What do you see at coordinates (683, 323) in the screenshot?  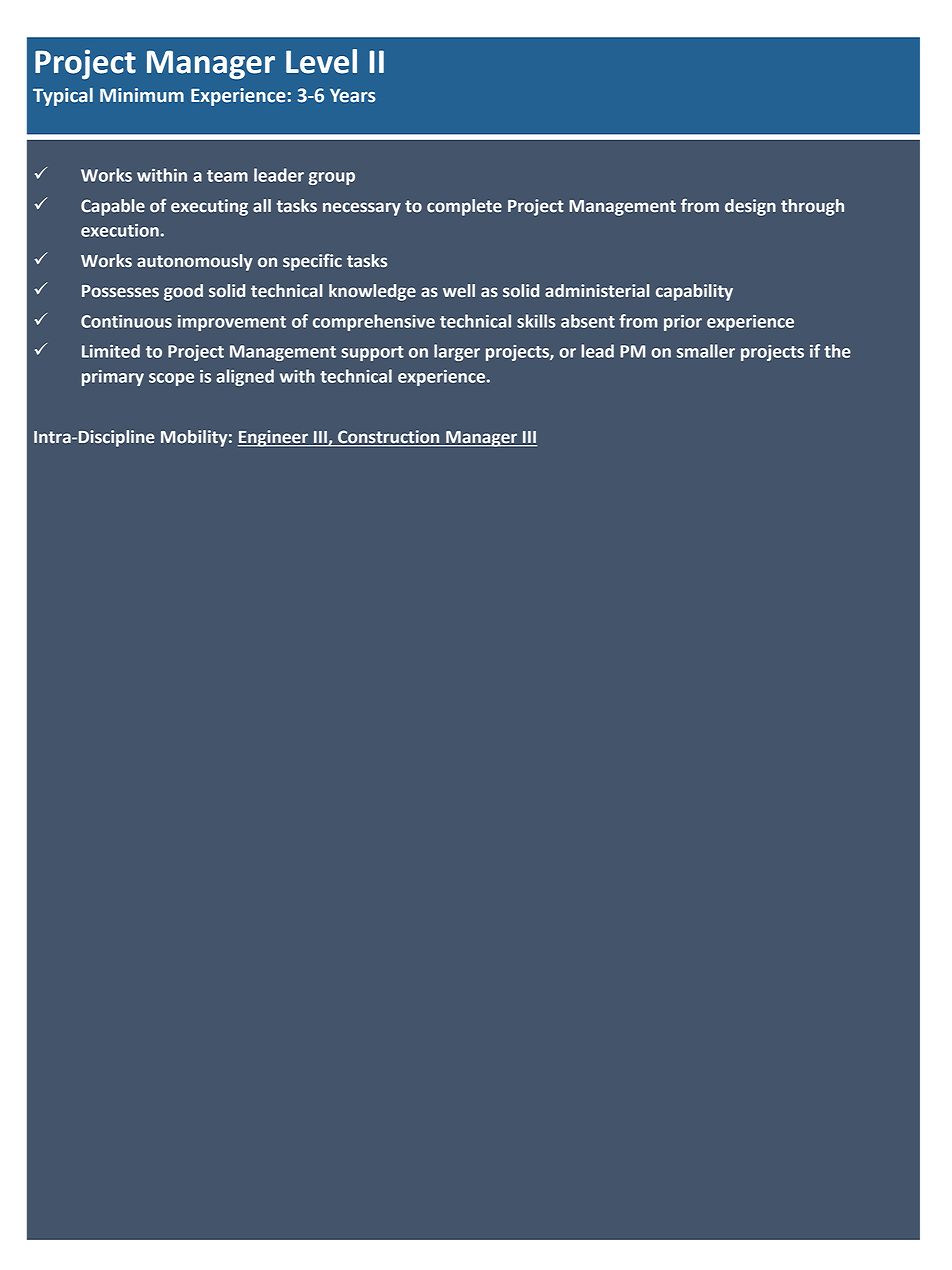 I see `prior` at bounding box center [683, 323].
